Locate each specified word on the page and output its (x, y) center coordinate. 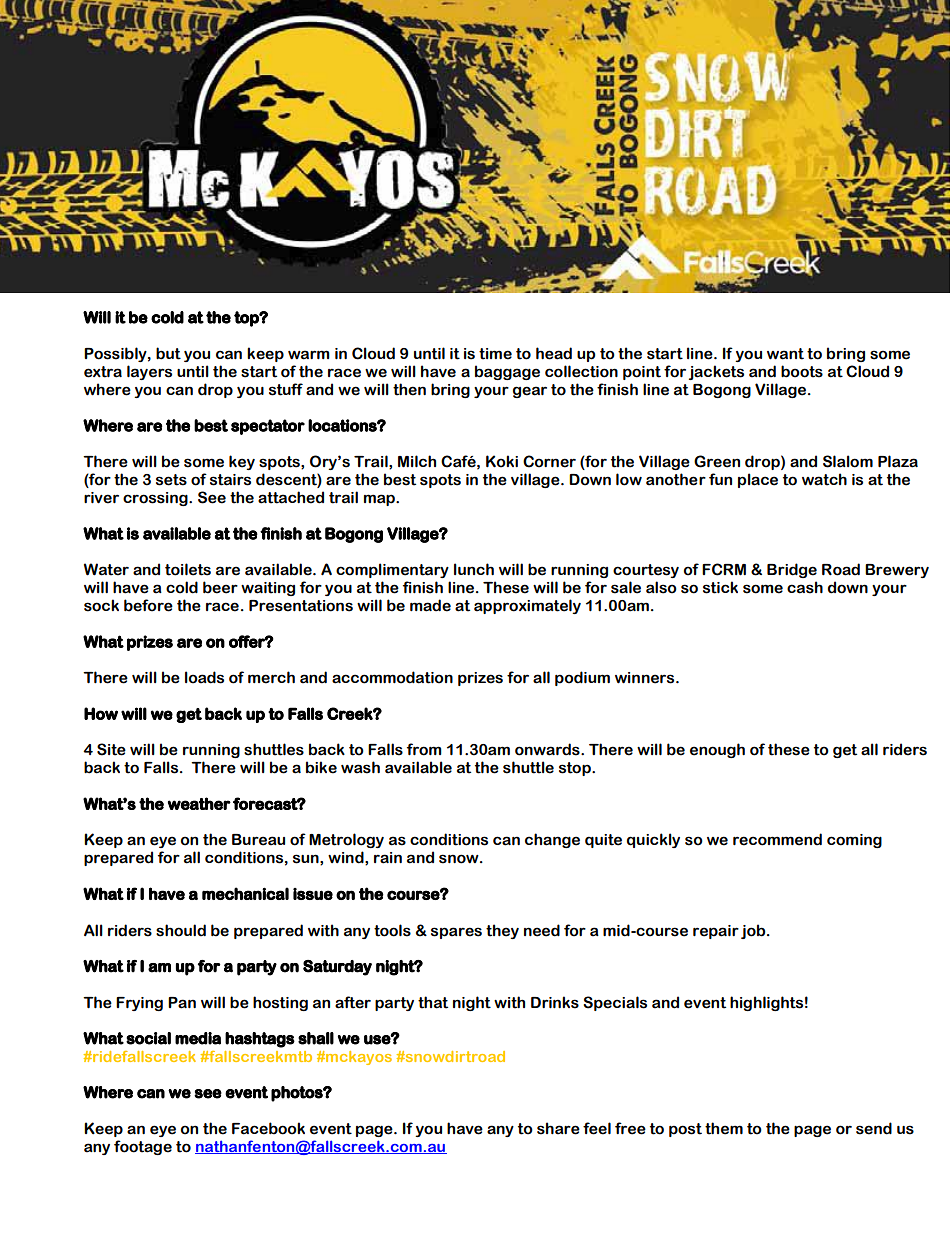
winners (646, 678)
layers (149, 372)
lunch (474, 569)
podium (582, 678)
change (552, 840)
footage (143, 1147)
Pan (182, 1003)
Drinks (555, 1002)
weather (199, 803)
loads (204, 677)
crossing (156, 499)
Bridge (792, 570)
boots (802, 371)
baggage (507, 372)
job (754, 931)
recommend (777, 839)
